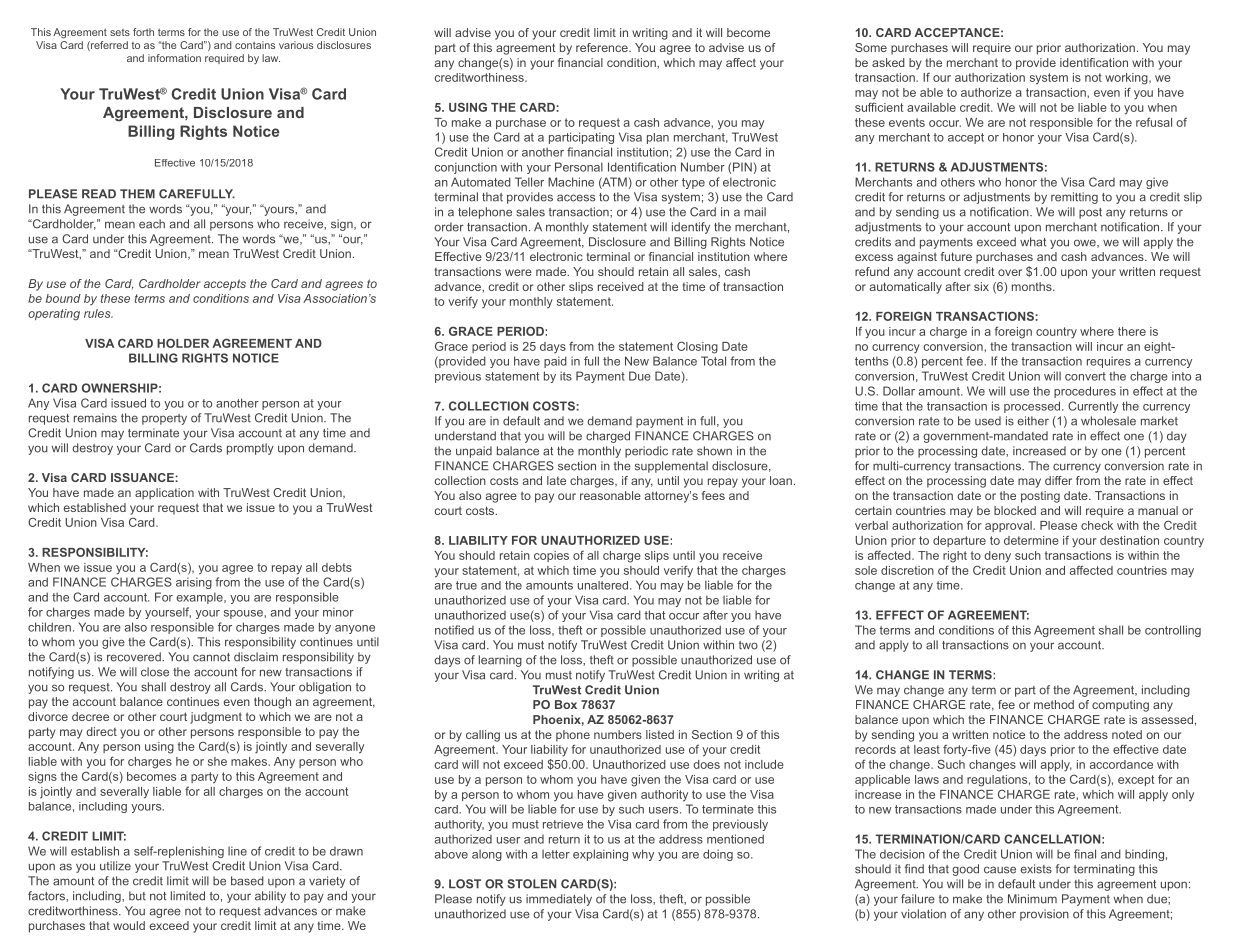 This document has height=952, width=1233. I want to click on late, so click(556, 480).
